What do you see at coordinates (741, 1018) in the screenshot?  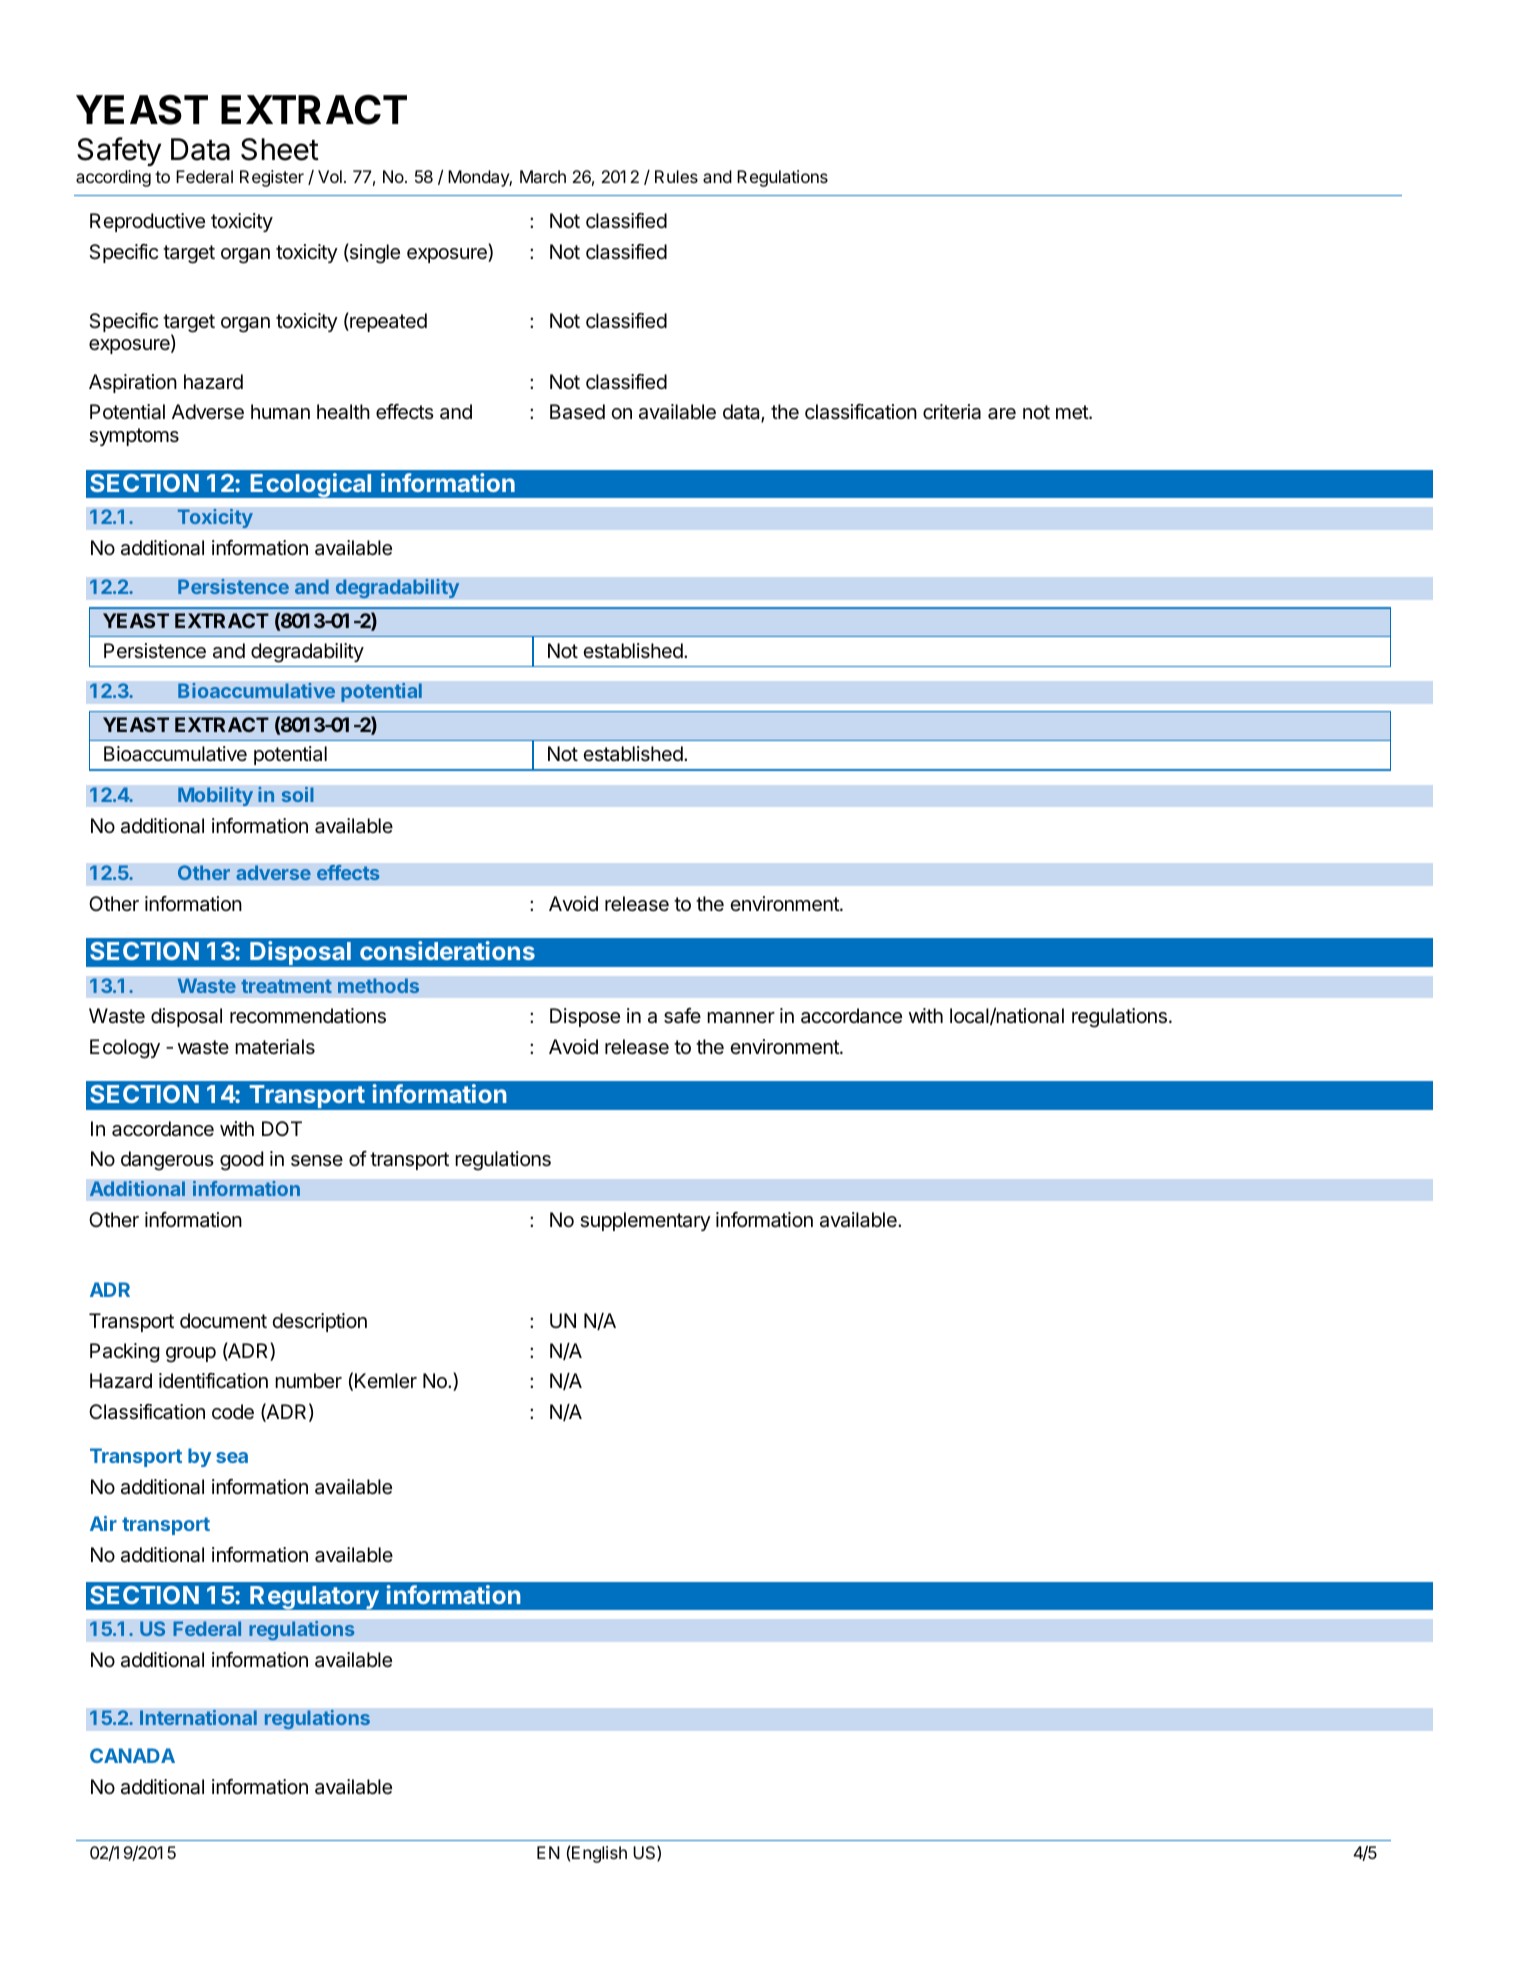 I see `manner` at bounding box center [741, 1018].
